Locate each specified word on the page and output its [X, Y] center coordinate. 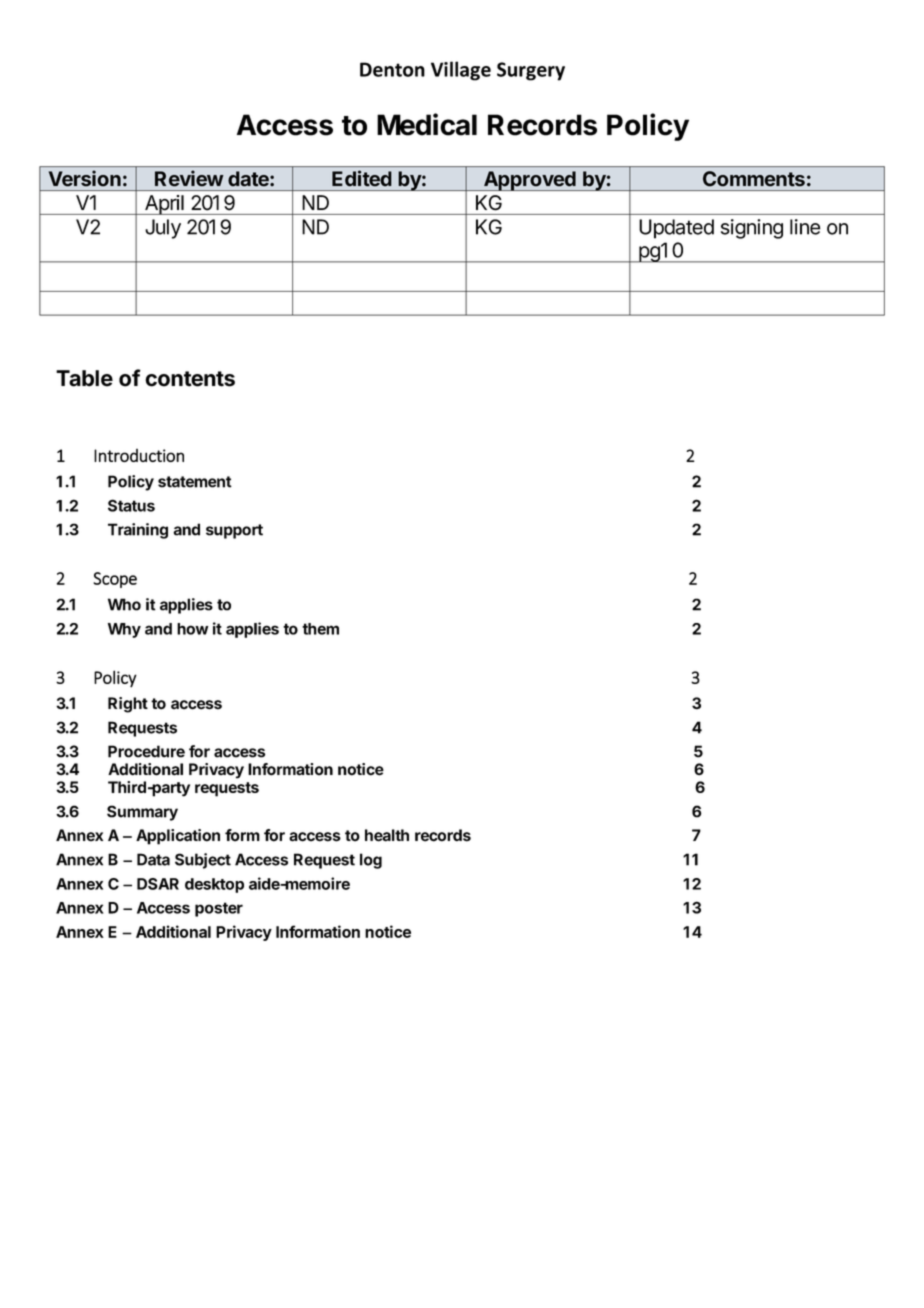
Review [189, 178]
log [371, 861]
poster [219, 909]
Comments [754, 178]
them [320, 629]
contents [190, 379]
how [193, 629]
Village [461, 71]
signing [752, 229]
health [387, 835]
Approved [530, 181]
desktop [214, 885]
